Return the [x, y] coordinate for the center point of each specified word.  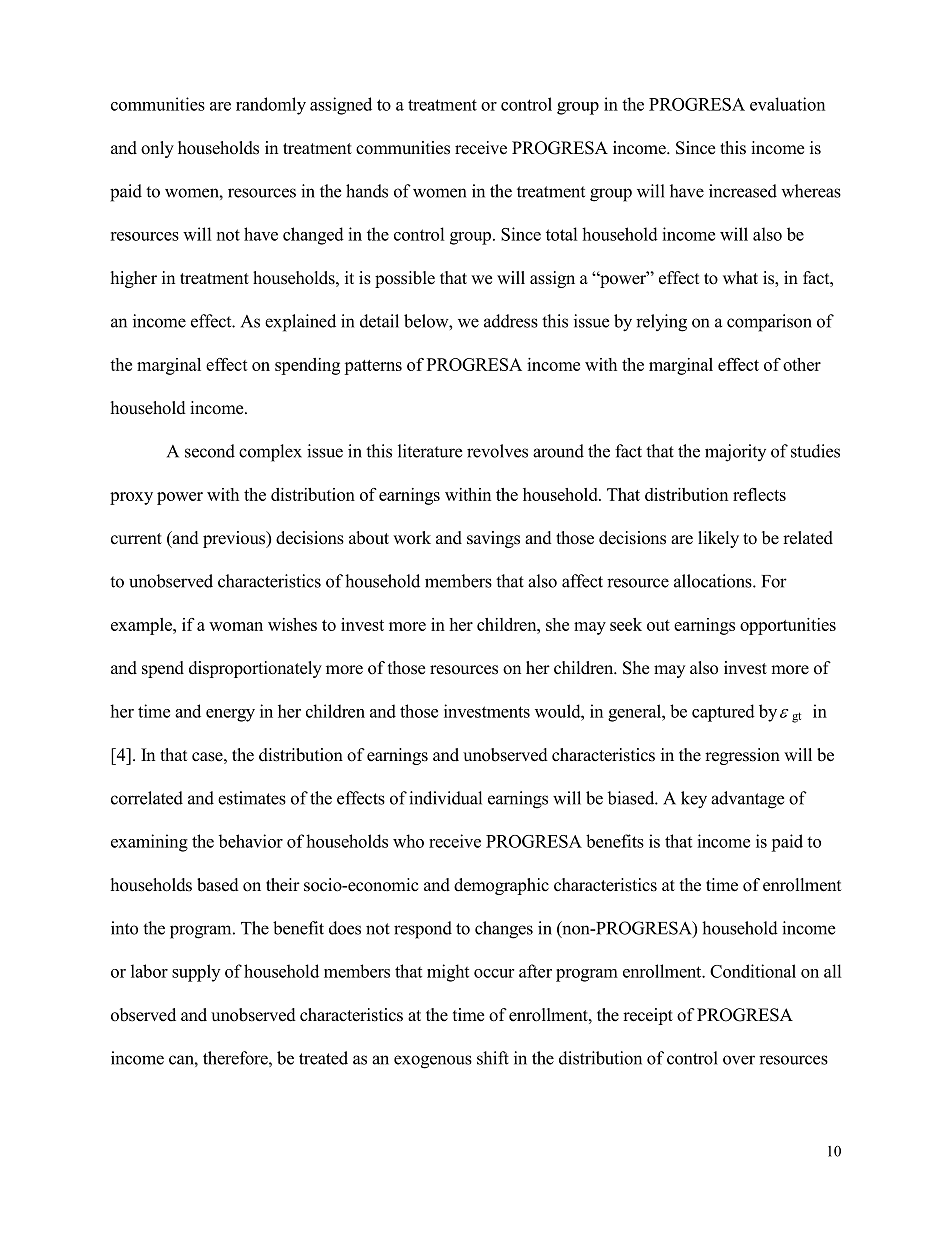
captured [723, 713]
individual [445, 798]
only [157, 149]
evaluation [787, 104]
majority [735, 453]
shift [493, 1058]
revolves [497, 451]
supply [196, 973]
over [739, 1060]
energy [230, 715]
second [210, 451]
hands [367, 191]
